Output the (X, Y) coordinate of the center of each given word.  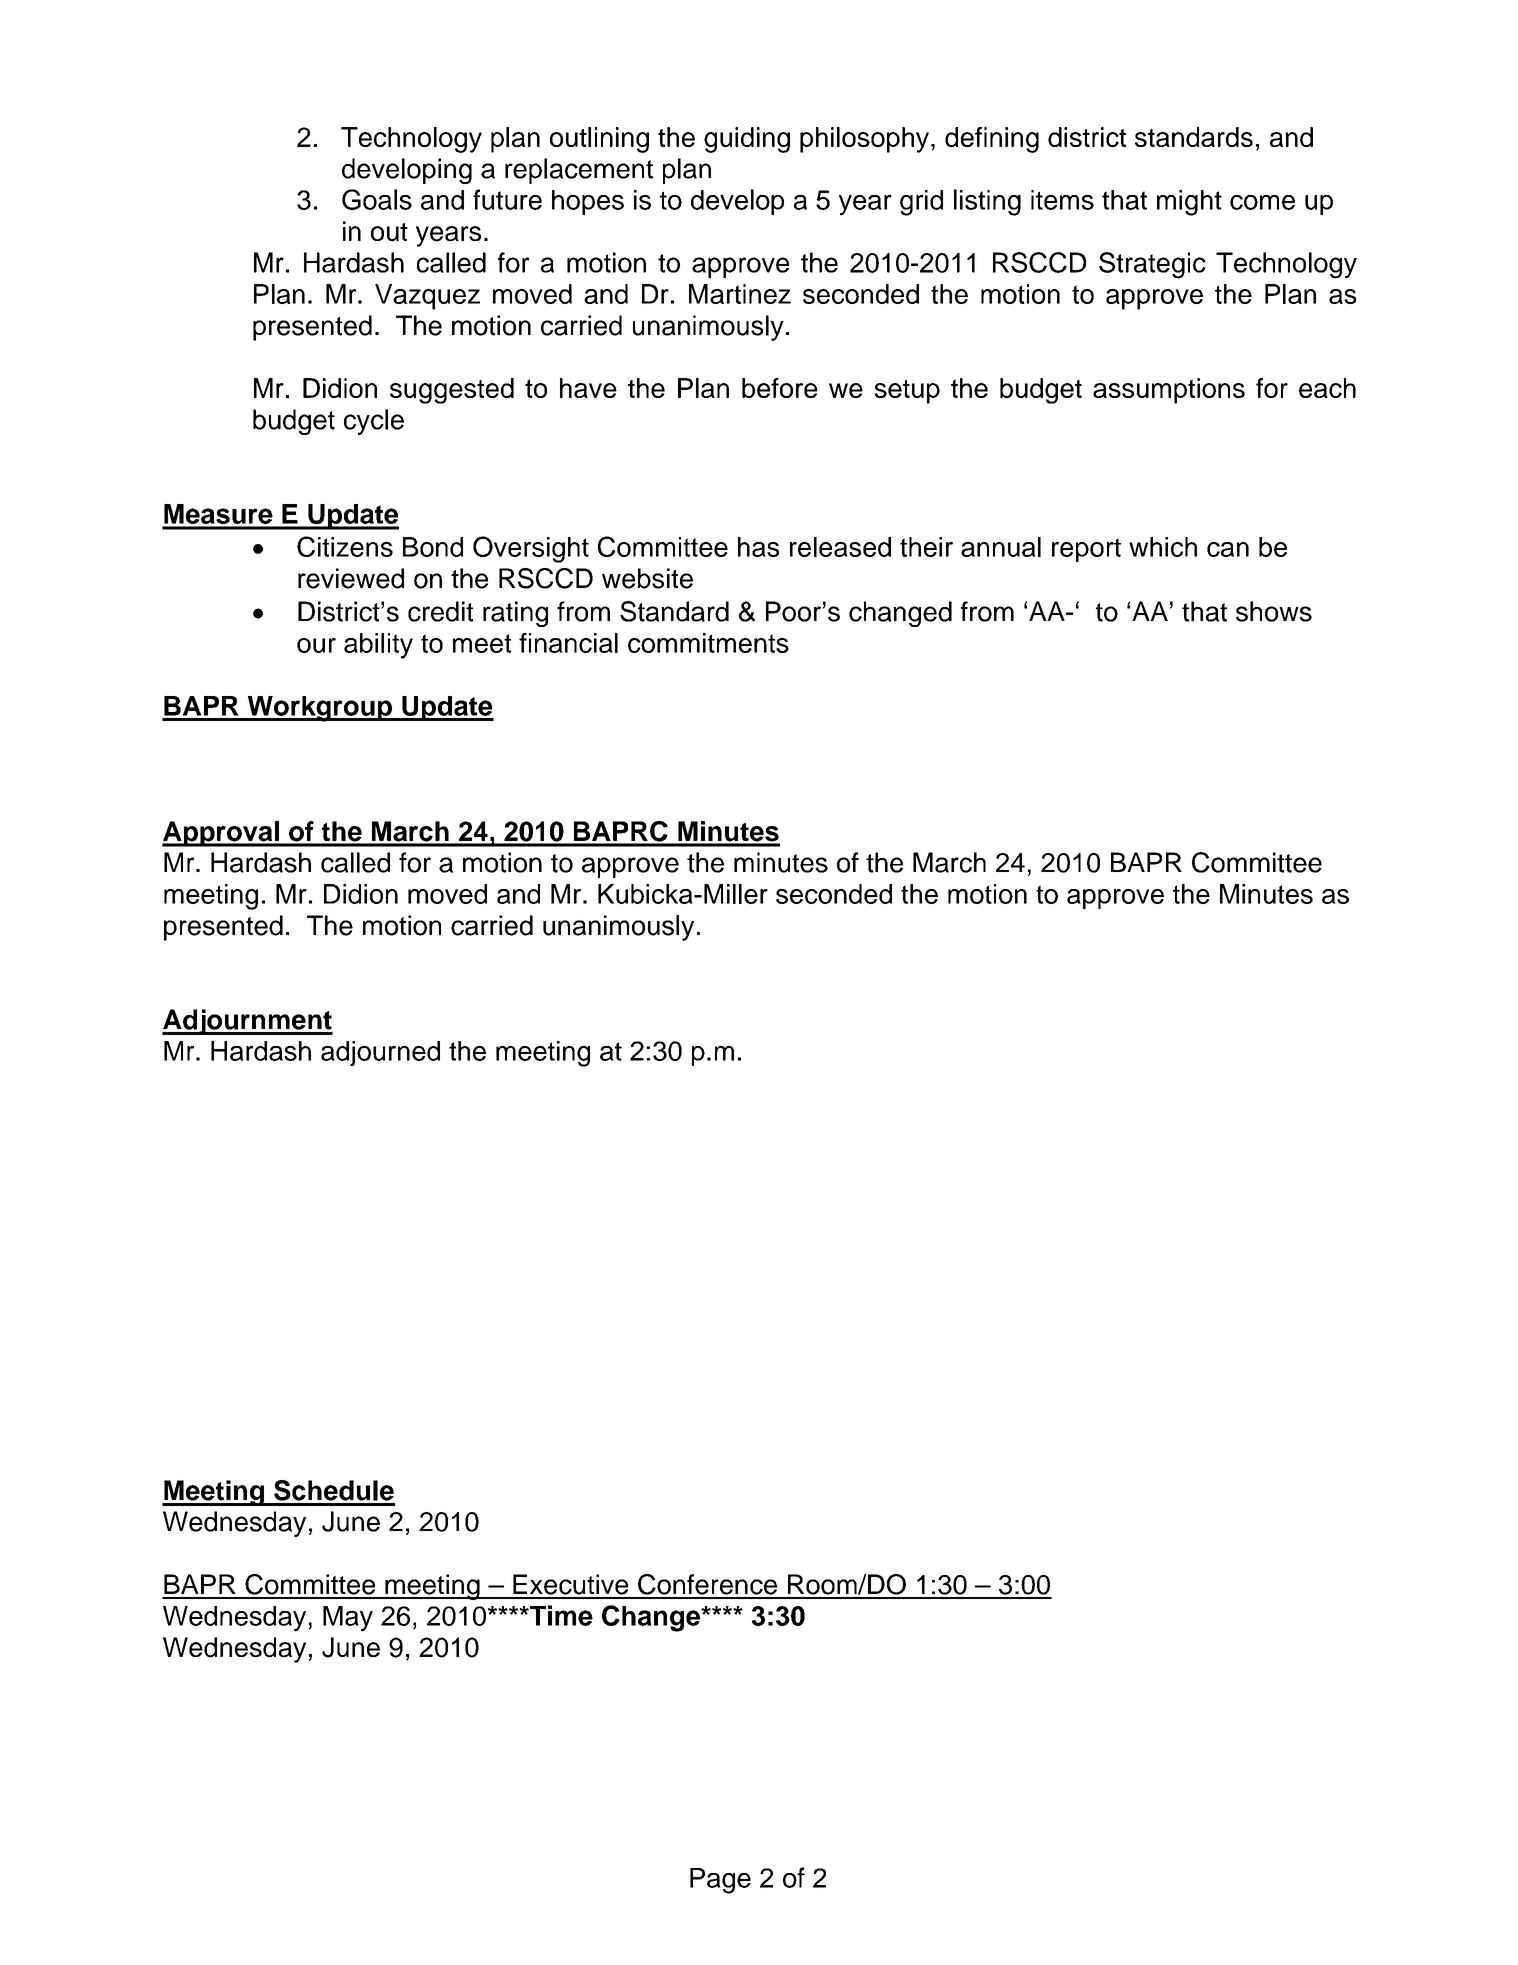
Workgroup (319, 709)
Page (720, 1881)
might (1189, 203)
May (348, 1619)
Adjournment (247, 1022)
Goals (377, 199)
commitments (708, 643)
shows (1274, 611)
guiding (747, 140)
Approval (221, 834)
